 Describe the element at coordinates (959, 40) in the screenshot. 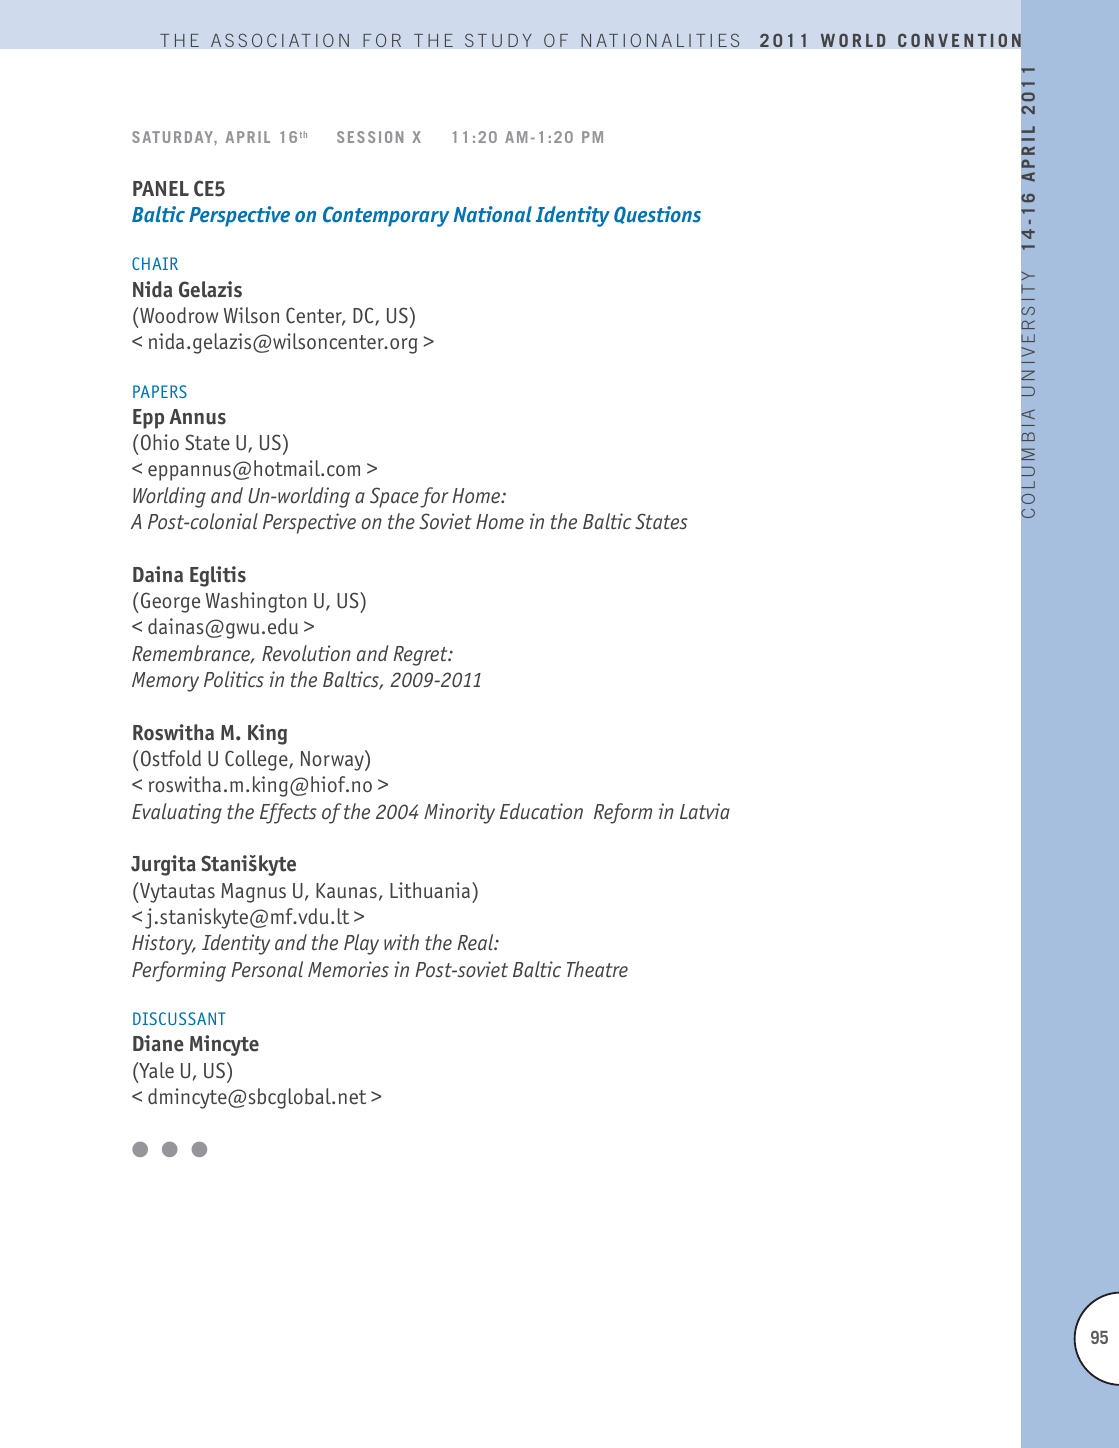

I see `CONVENTION` at that location.
